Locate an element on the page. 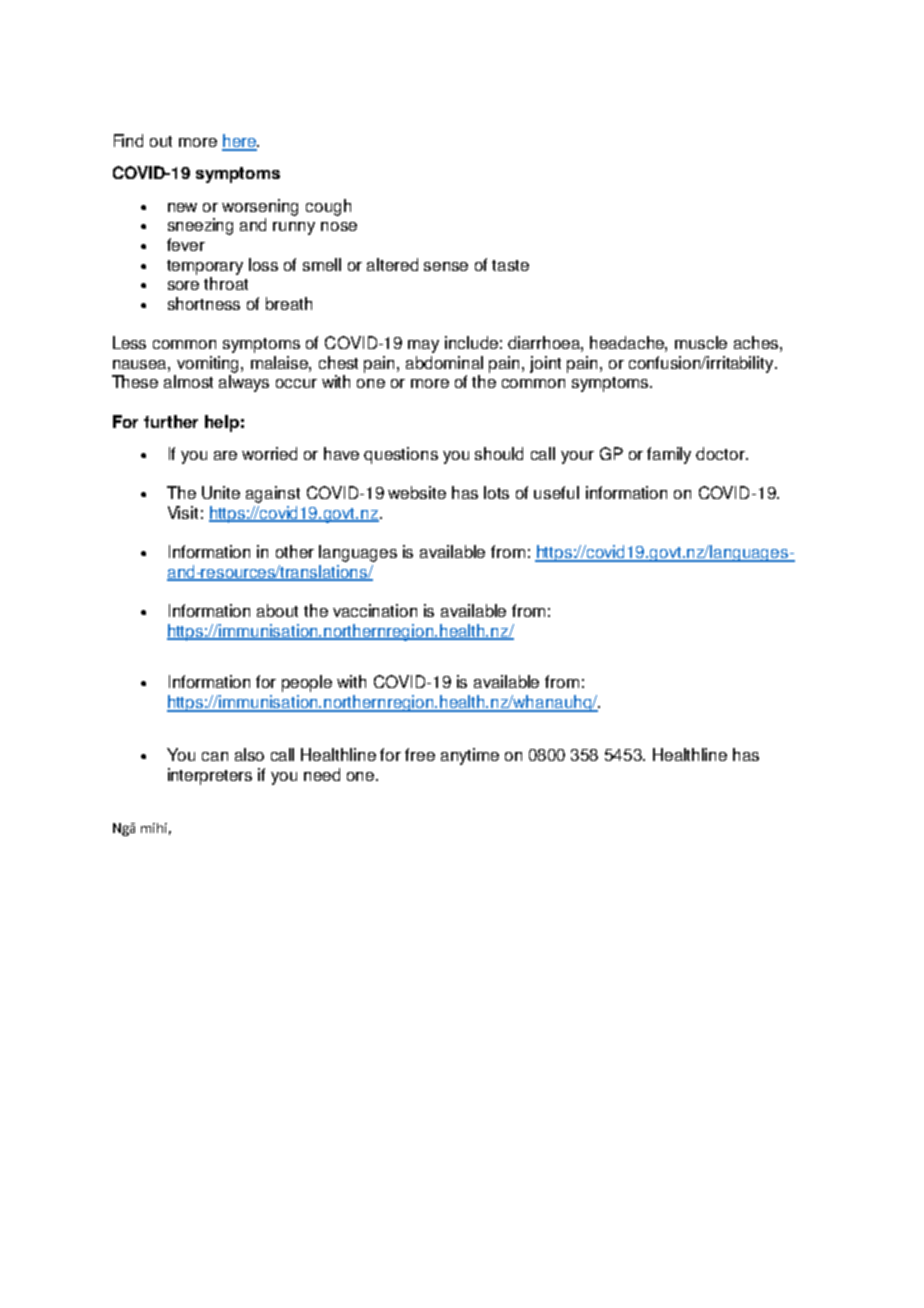 The height and width of the image is (1308, 924). interpreters is located at coordinates (210, 776).
